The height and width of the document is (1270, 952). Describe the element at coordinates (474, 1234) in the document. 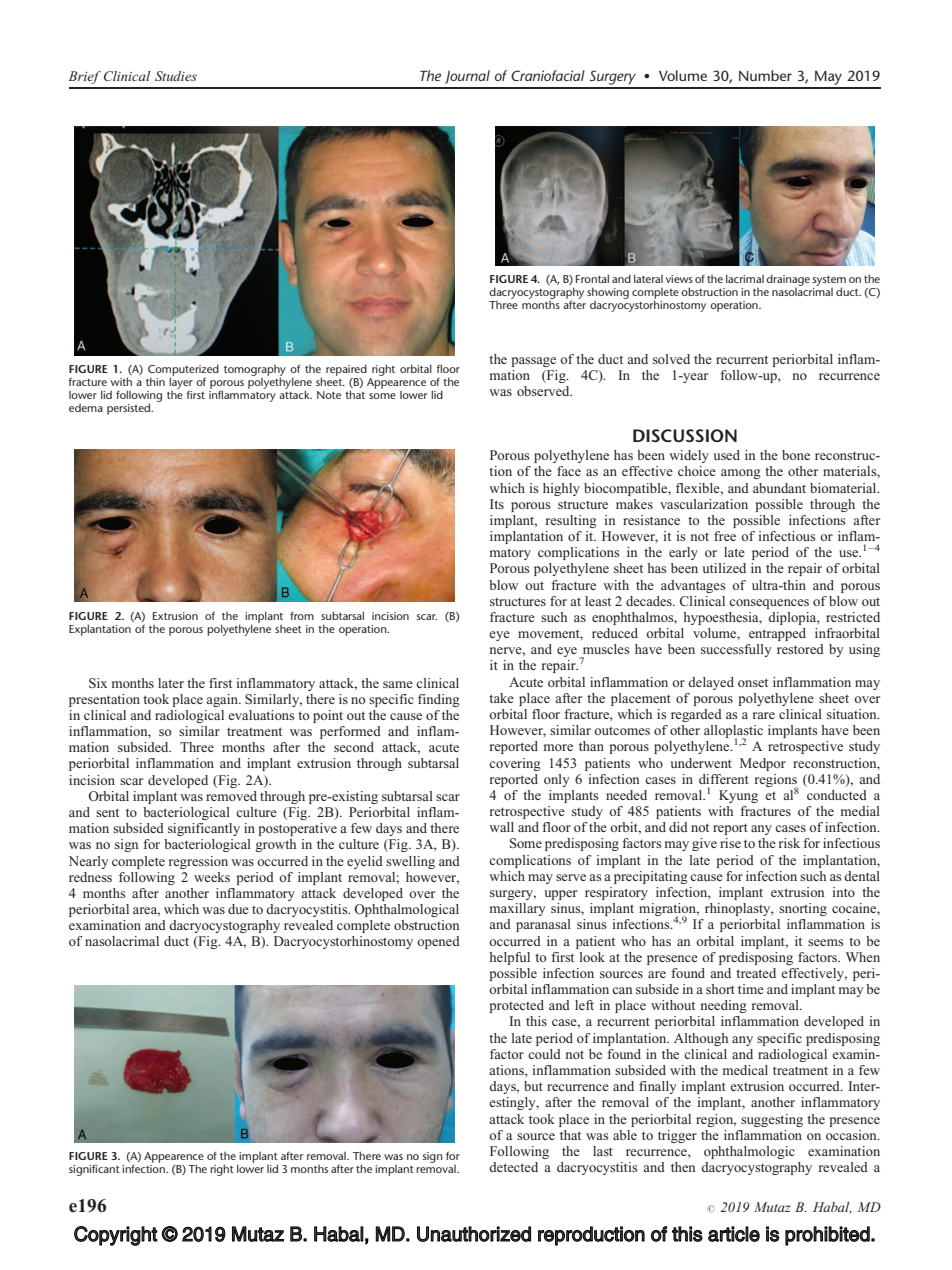

I see `Unauthorized` at that location.
